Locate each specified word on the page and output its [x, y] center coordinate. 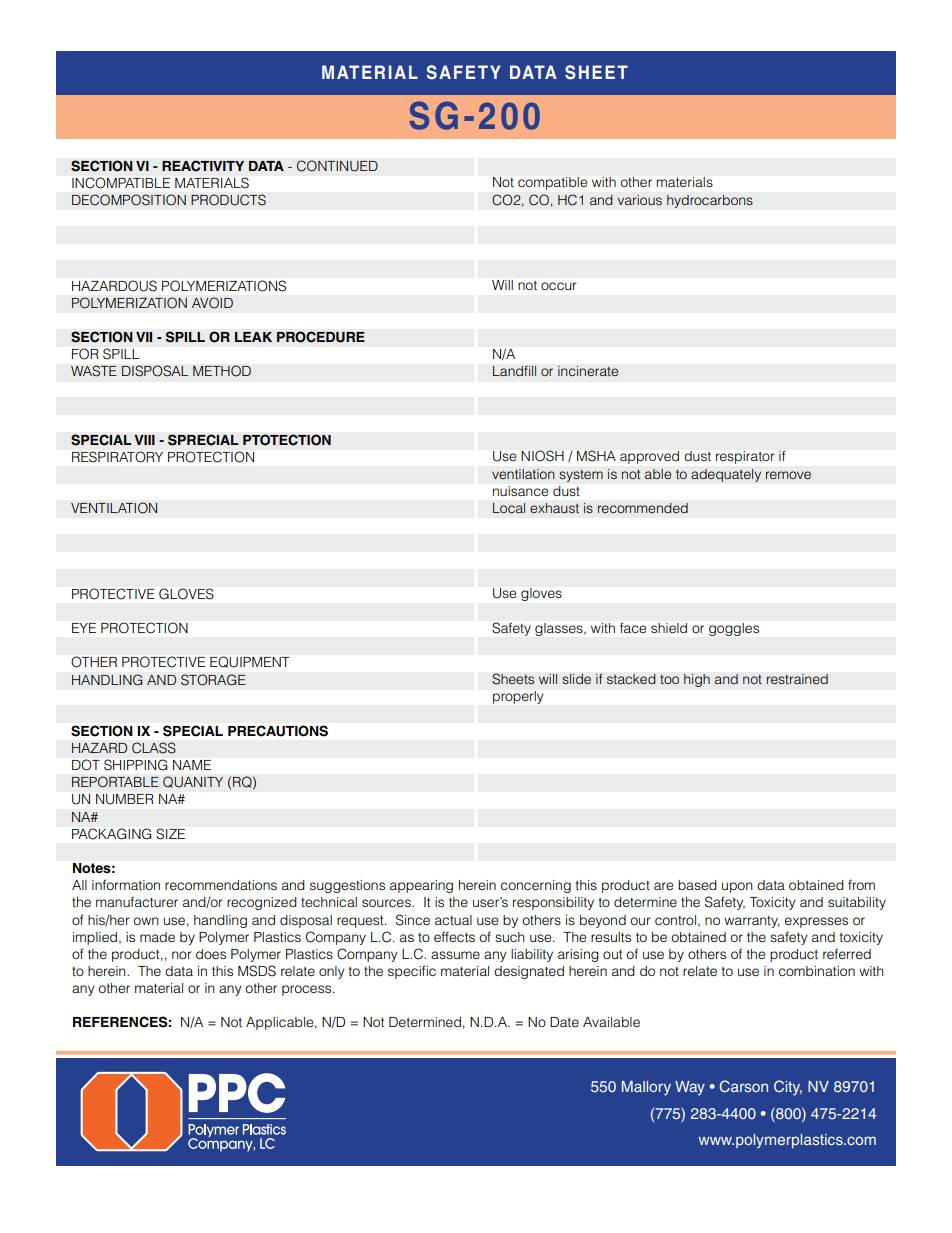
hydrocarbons [710, 201]
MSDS [257, 971]
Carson [744, 1086]
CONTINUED [337, 166]
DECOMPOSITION [129, 200]
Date [564, 1022]
